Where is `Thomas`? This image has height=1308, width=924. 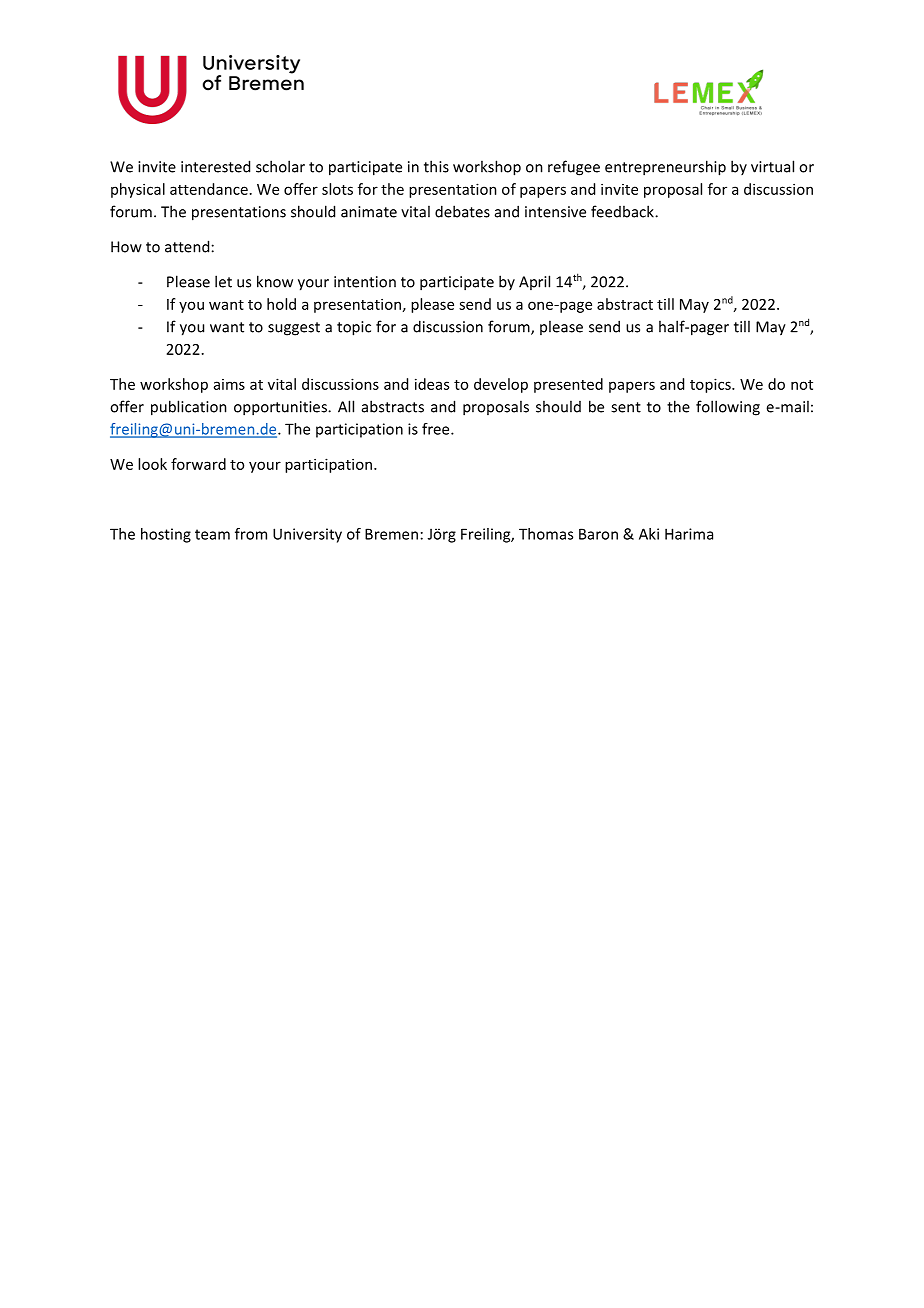
Thomas is located at coordinates (546, 534).
